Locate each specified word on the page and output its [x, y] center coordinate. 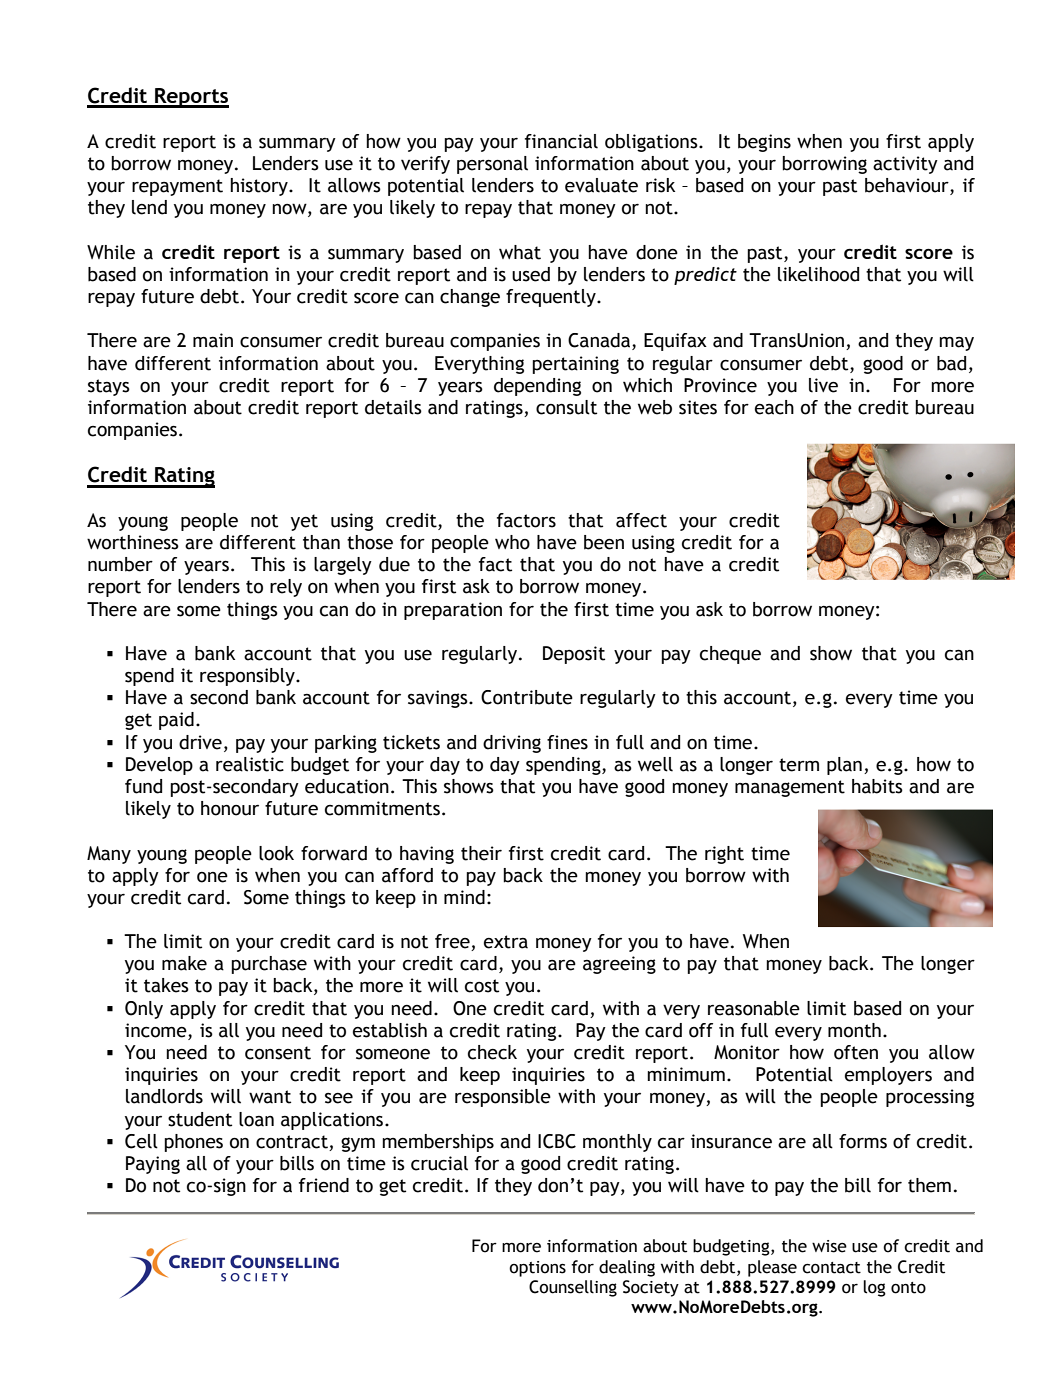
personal [492, 165]
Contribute [527, 697]
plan [844, 766]
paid [176, 721]
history [260, 187]
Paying [153, 1165]
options [537, 1269]
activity [905, 165]
